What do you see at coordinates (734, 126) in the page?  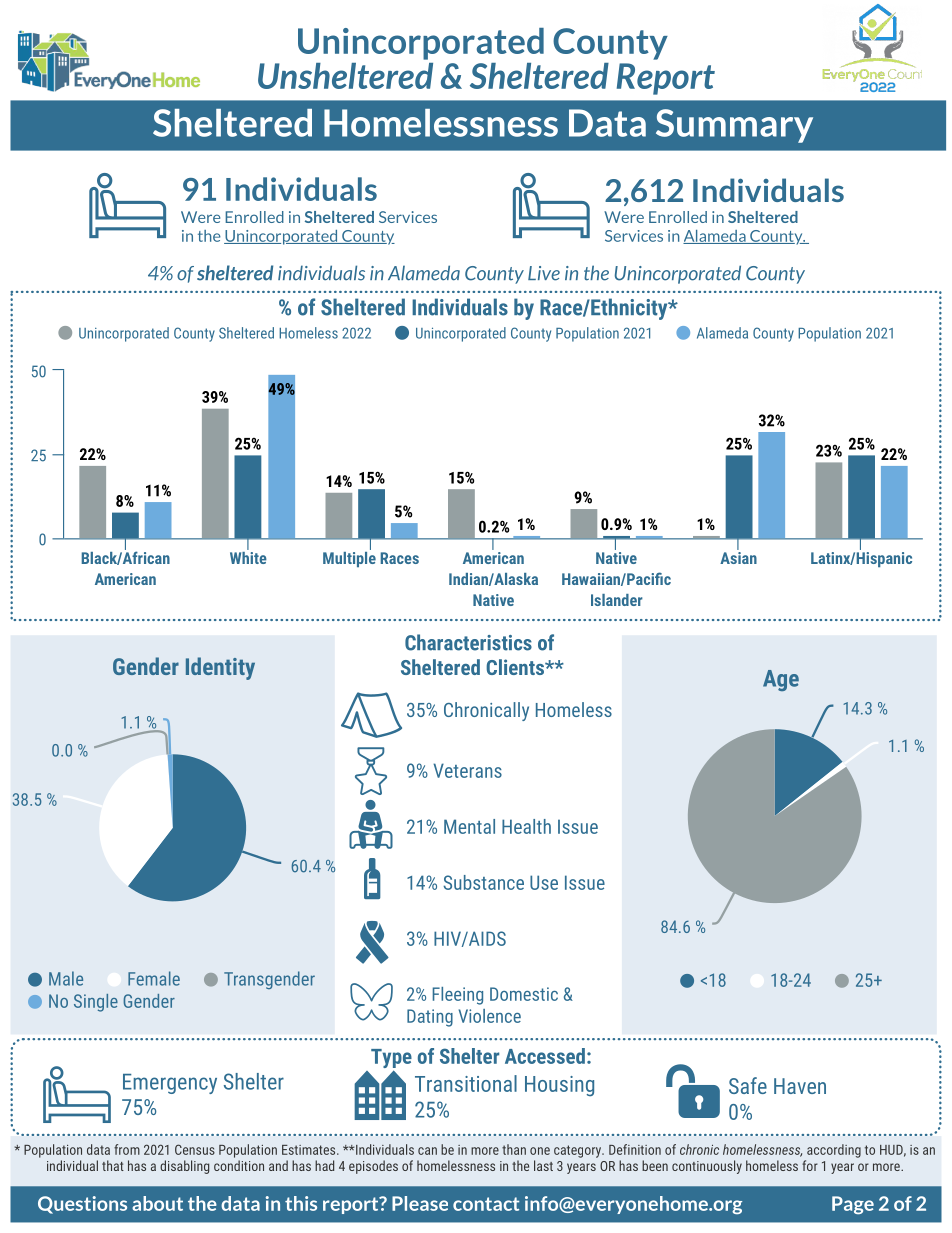 I see `Summary` at bounding box center [734, 126].
